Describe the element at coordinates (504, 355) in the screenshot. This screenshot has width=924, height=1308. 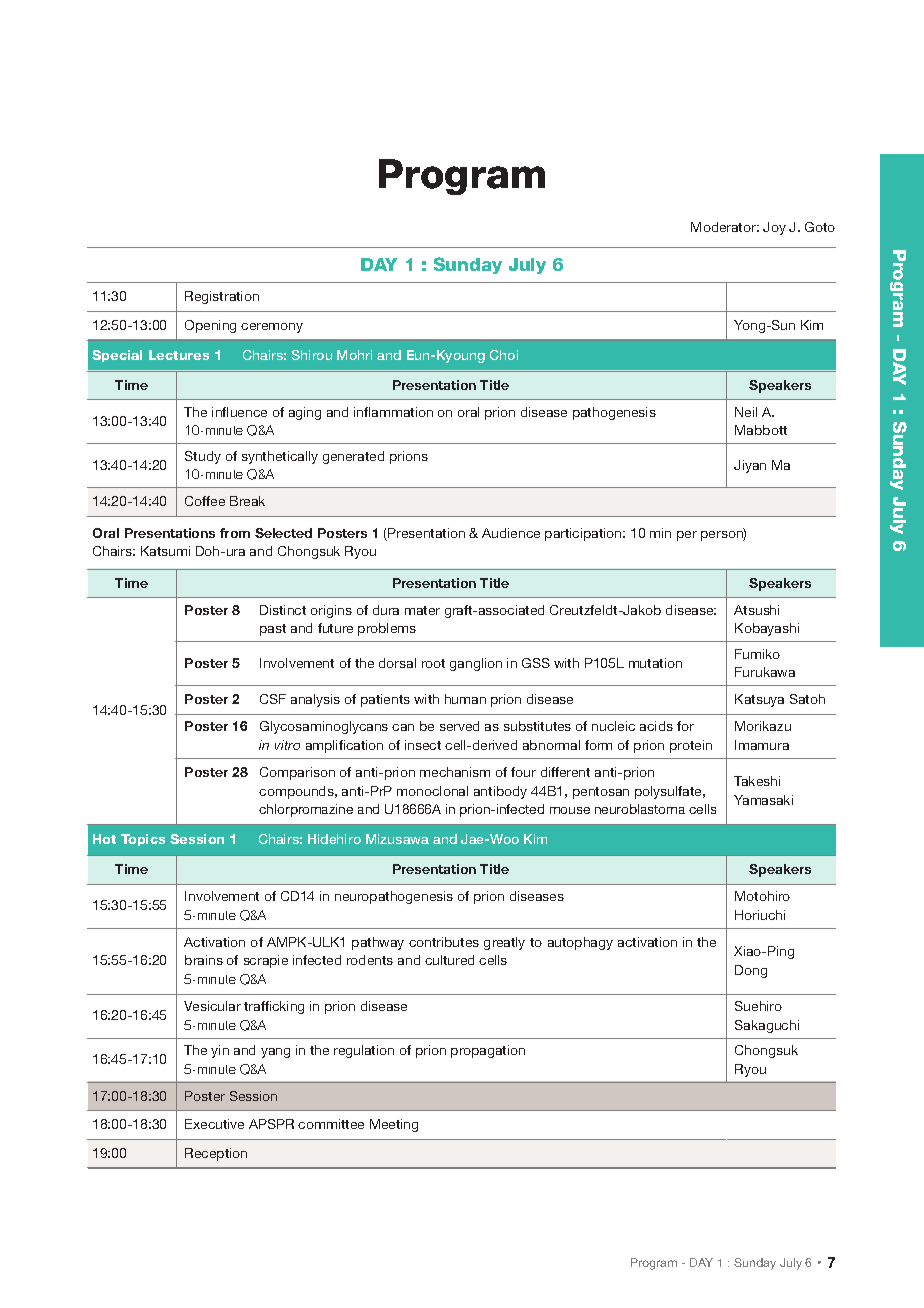
I see `Choi` at that location.
